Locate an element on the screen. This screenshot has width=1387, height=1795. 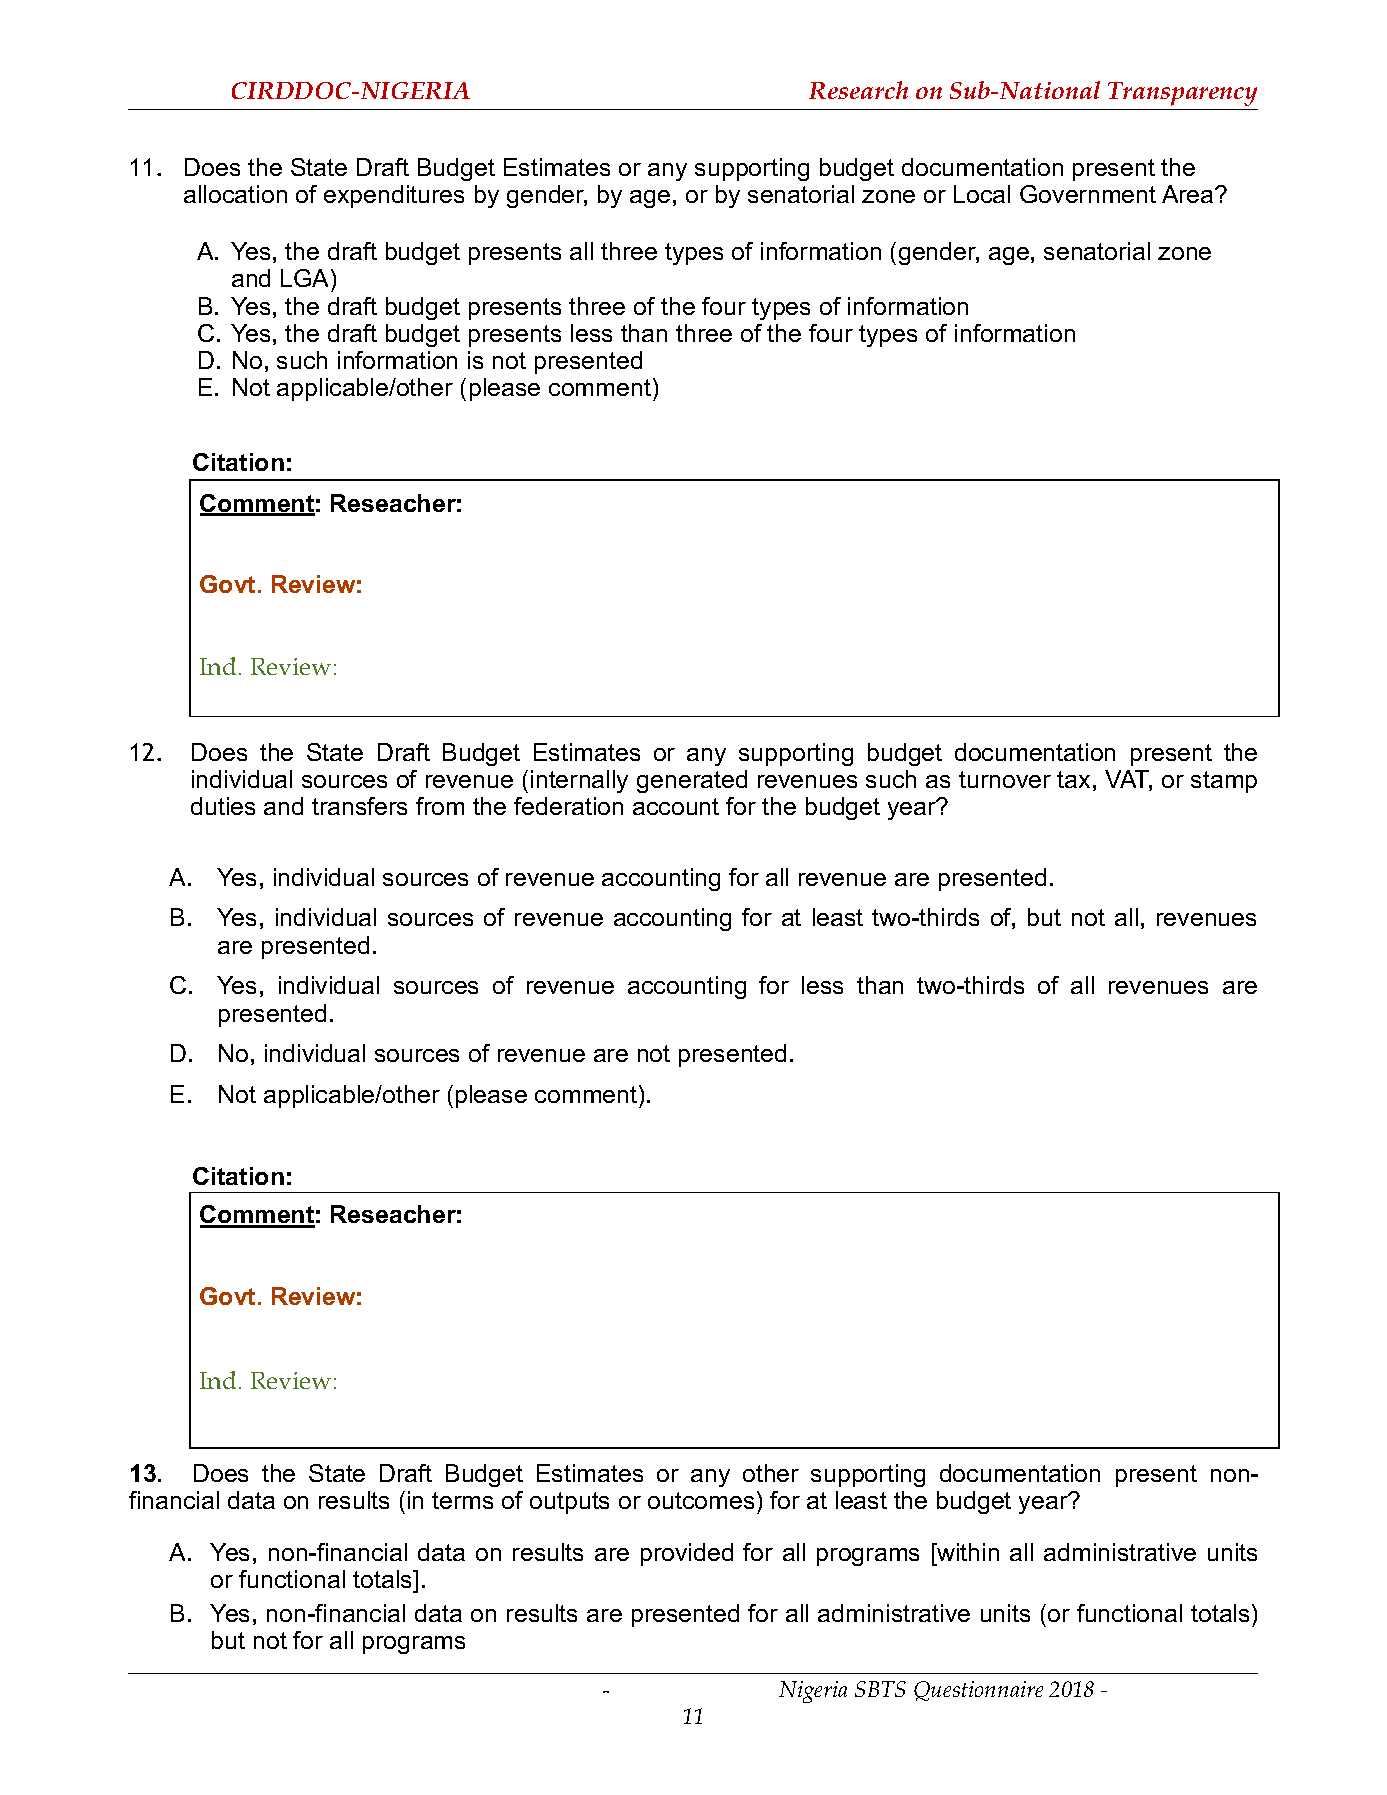
expenditures is located at coordinates (394, 196).
